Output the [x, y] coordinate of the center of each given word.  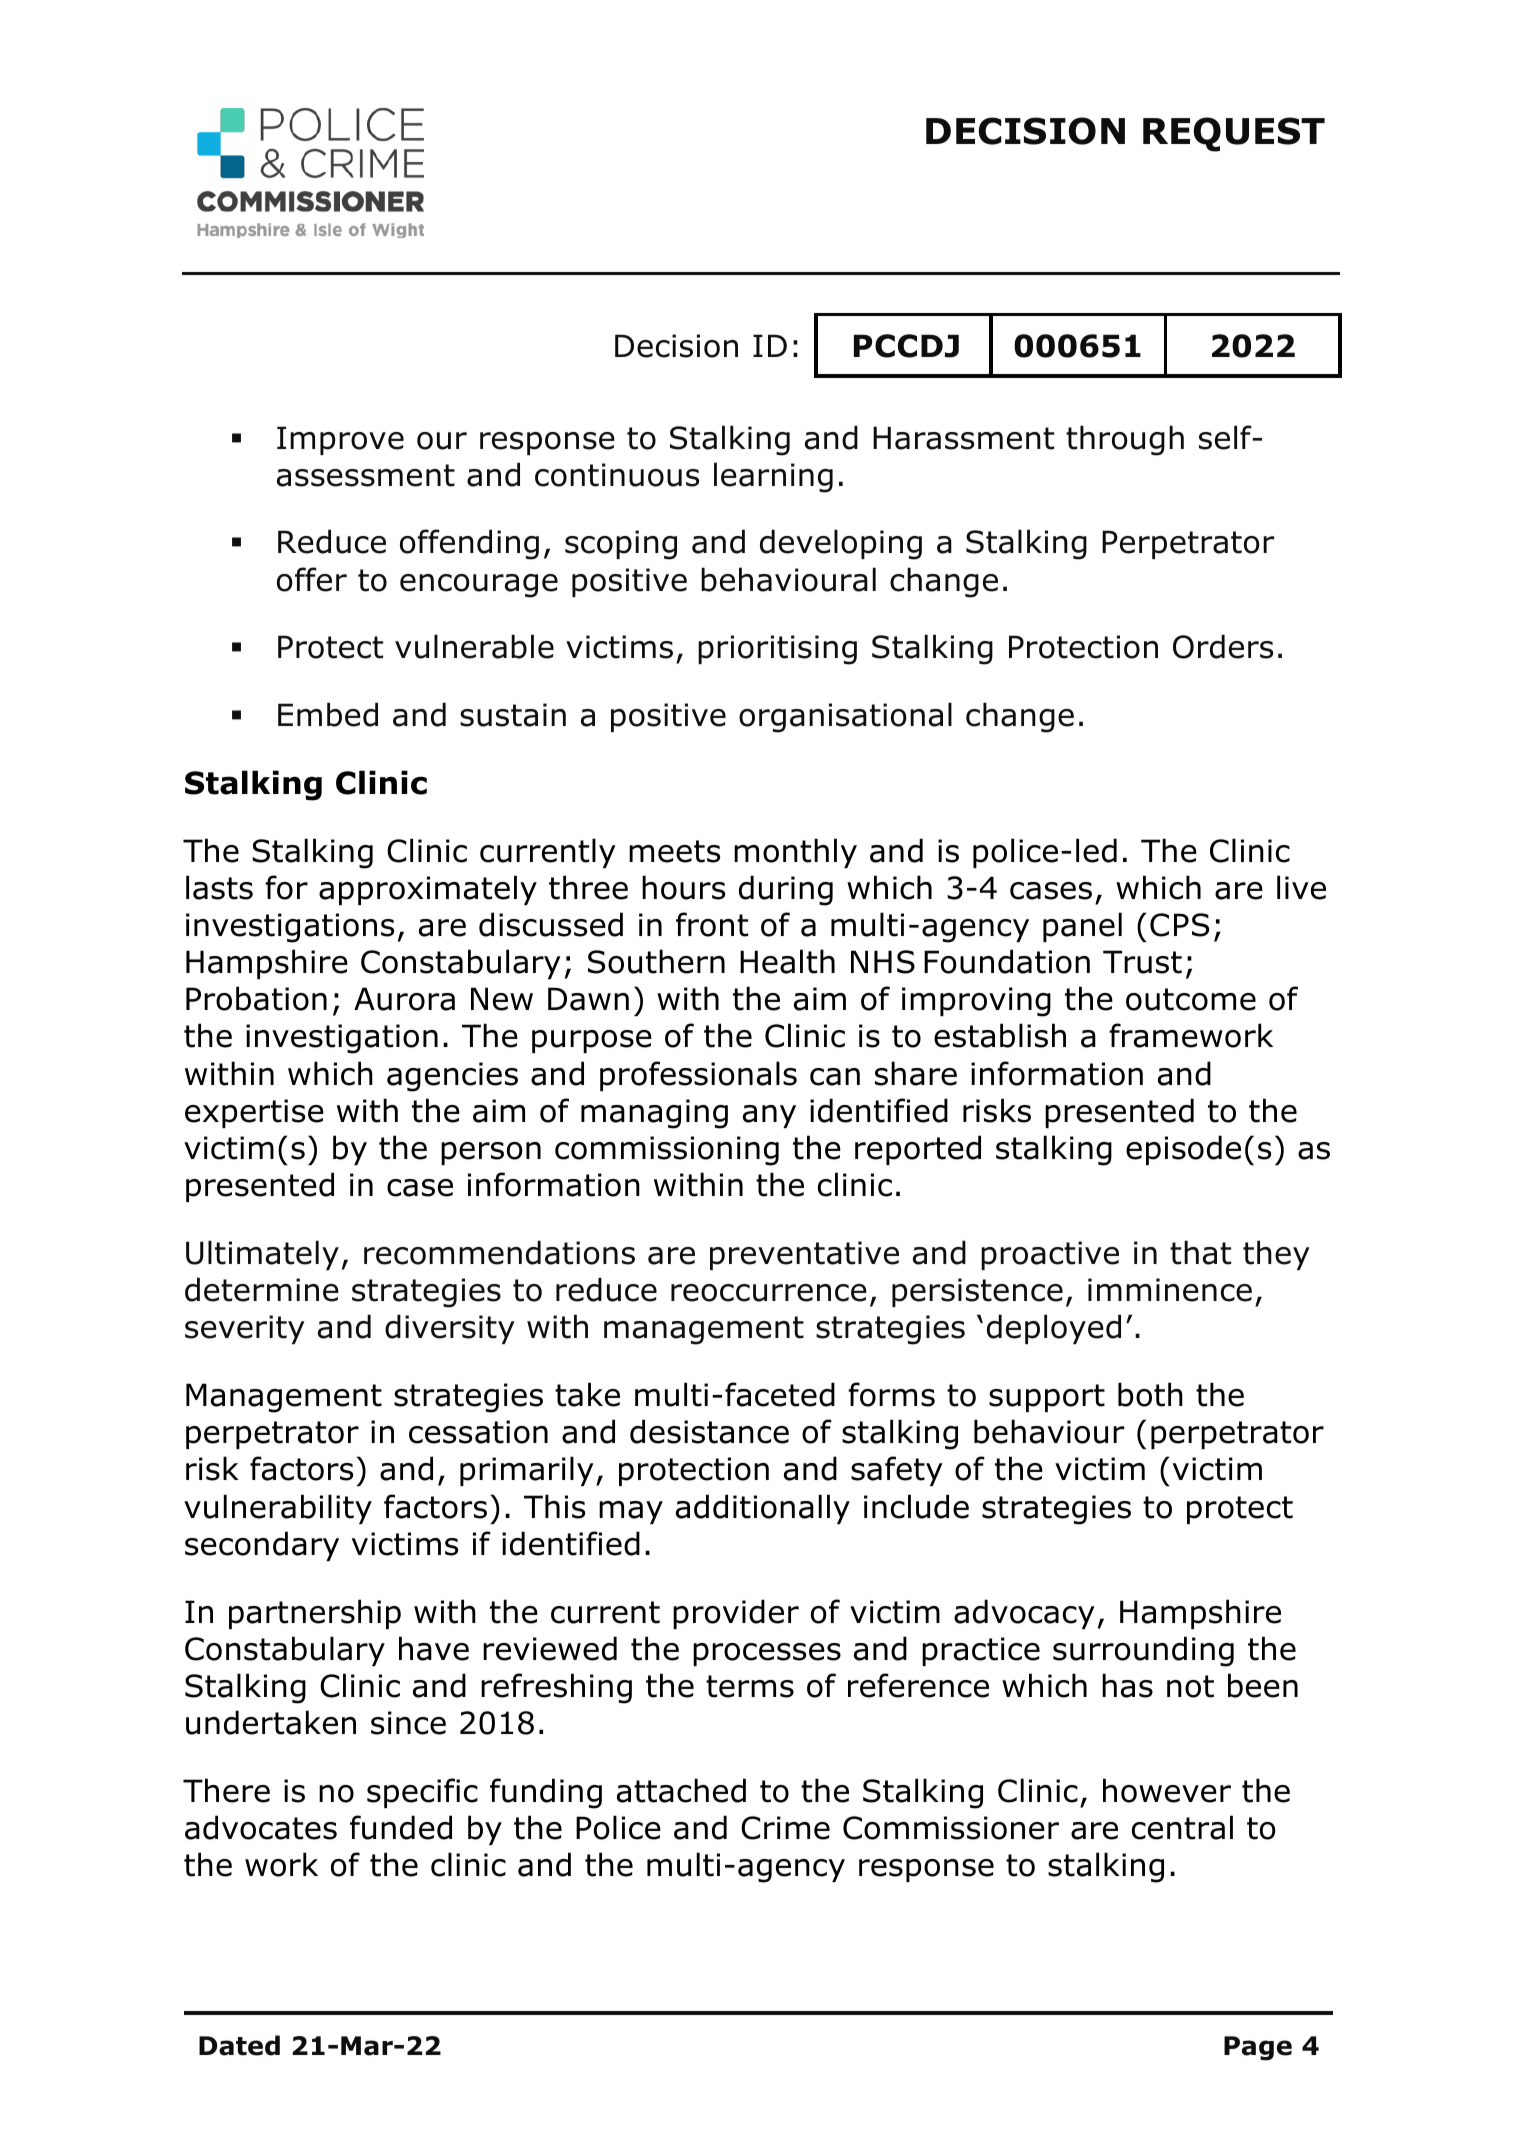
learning [773, 477]
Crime [785, 1828]
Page [1258, 2048]
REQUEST [1234, 134]
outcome [1191, 999]
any [769, 1116]
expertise [254, 1113]
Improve [340, 440]
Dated [239, 2045]
